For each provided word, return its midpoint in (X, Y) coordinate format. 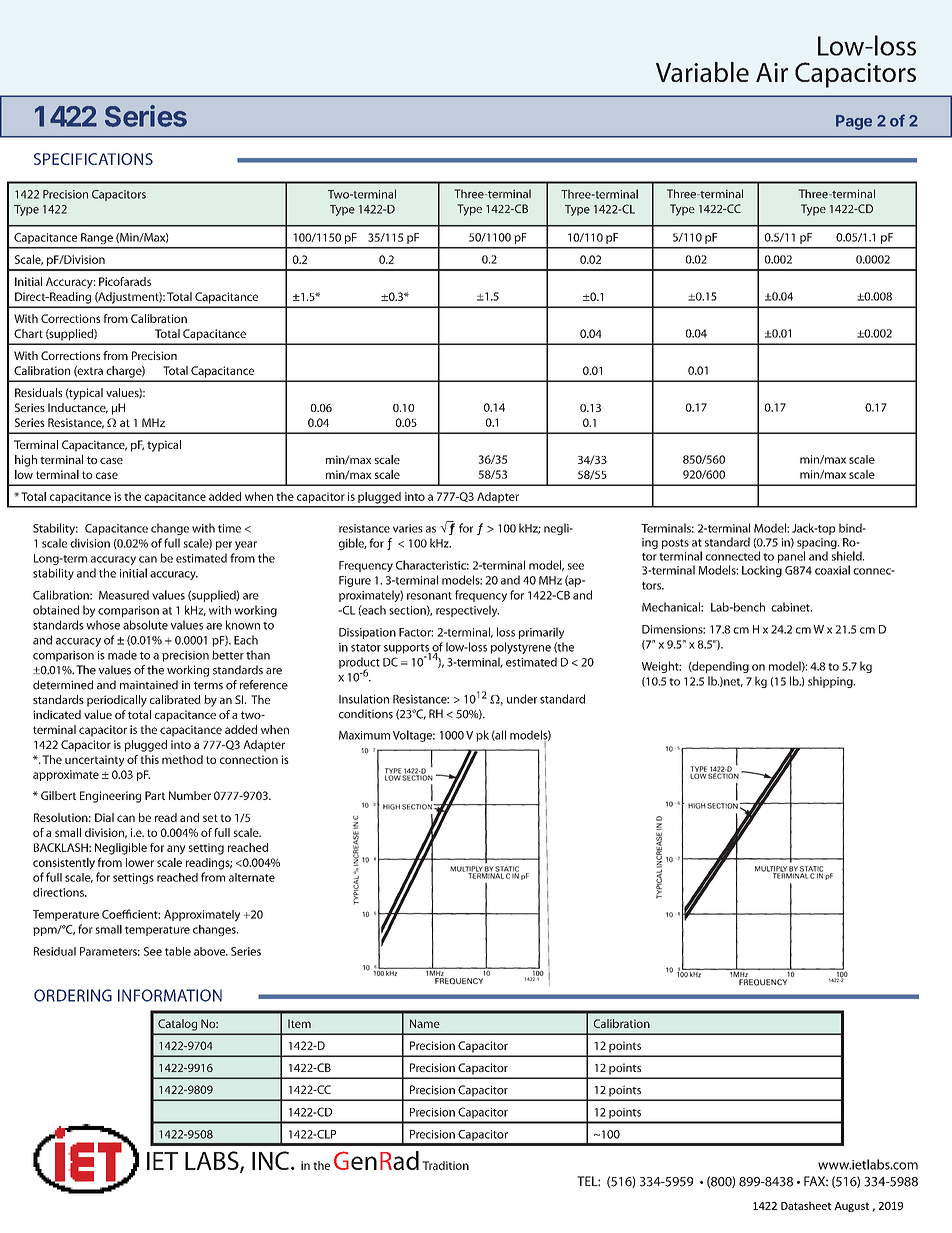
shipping (831, 682)
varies (408, 528)
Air (772, 72)
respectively (467, 611)
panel (791, 557)
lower (140, 862)
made (122, 655)
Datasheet (806, 1205)
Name (425, 1023)
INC (270, 1160)
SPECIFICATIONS (93, 159)
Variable (702, 72)
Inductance (78, 408)
